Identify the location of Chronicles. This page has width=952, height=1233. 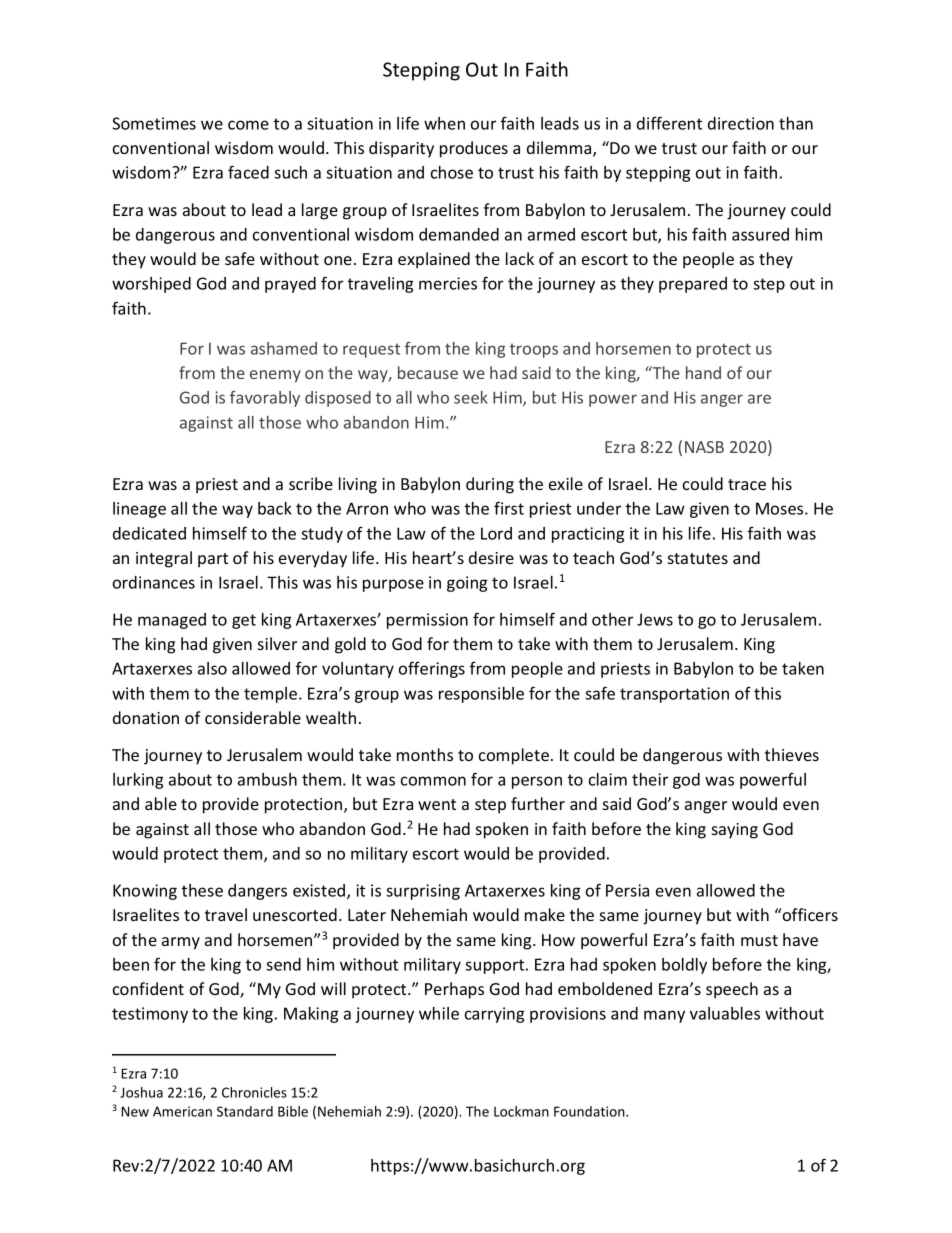
(254, 1092).
